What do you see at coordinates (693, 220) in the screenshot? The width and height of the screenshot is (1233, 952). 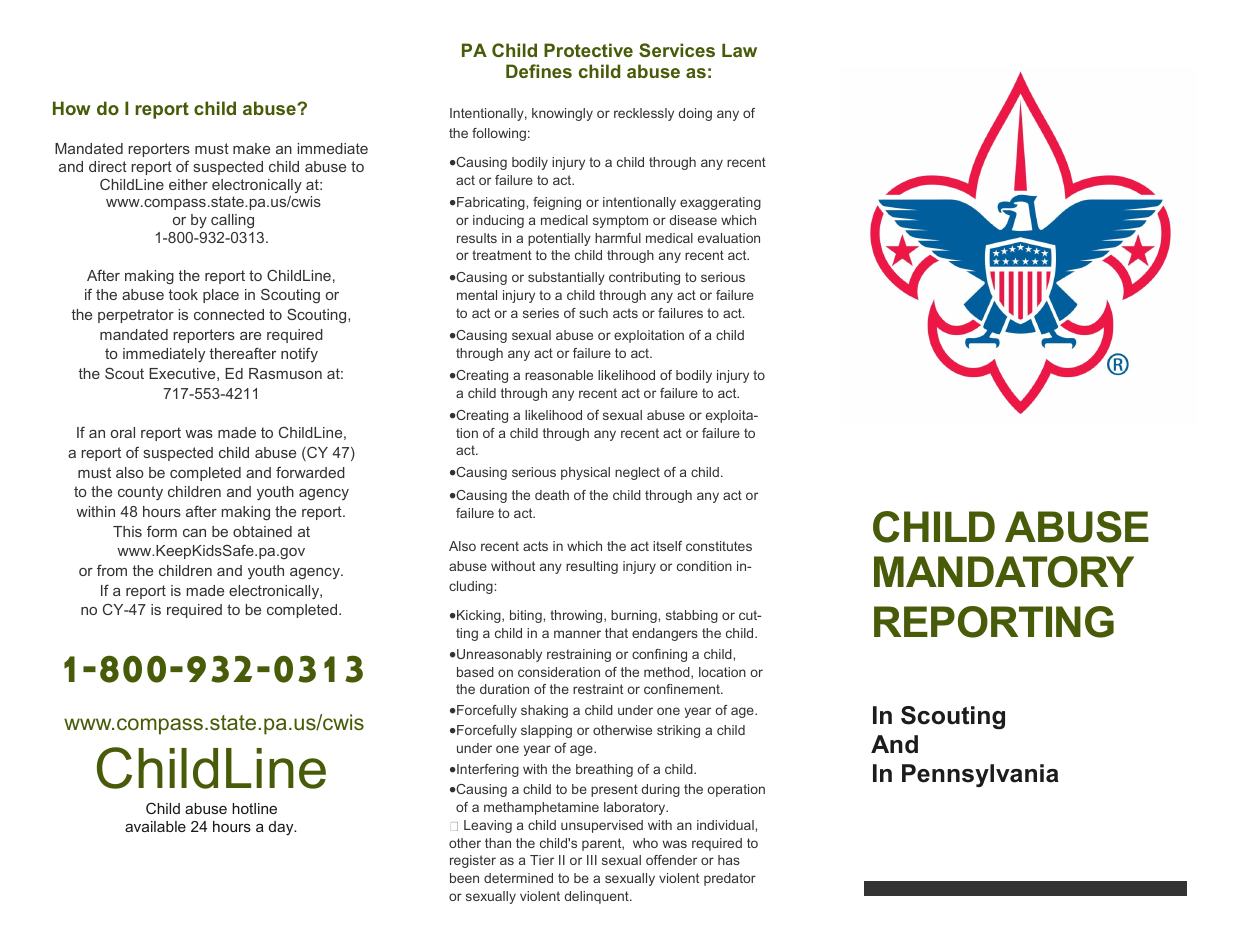 I see `disease` at bounding box center [693, 220].
